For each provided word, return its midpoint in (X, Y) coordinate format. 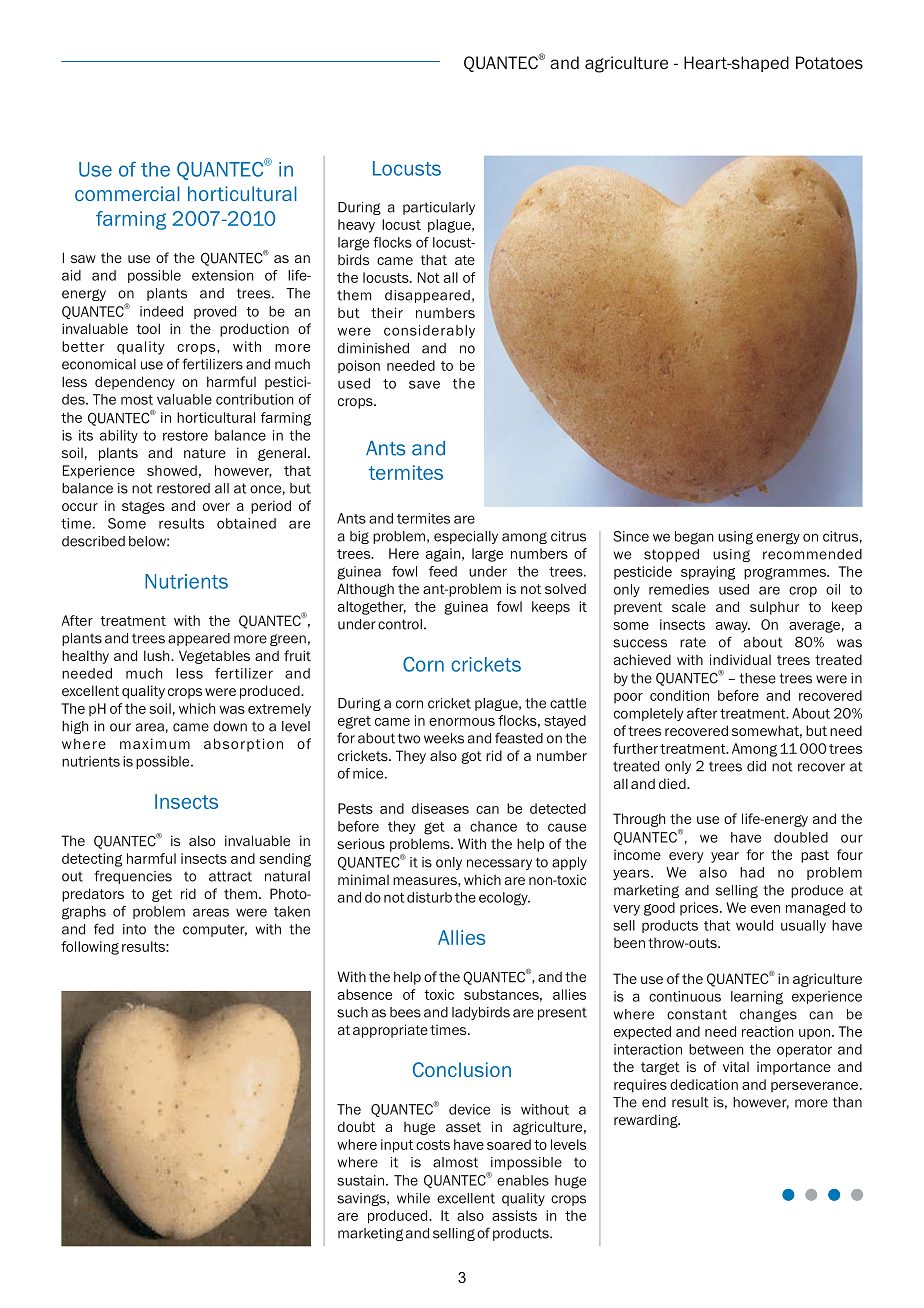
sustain (360, 1180)
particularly (439, 208)
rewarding (647, 1121)
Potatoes (829, 63)
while (413, 1198)
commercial (127, 193)
